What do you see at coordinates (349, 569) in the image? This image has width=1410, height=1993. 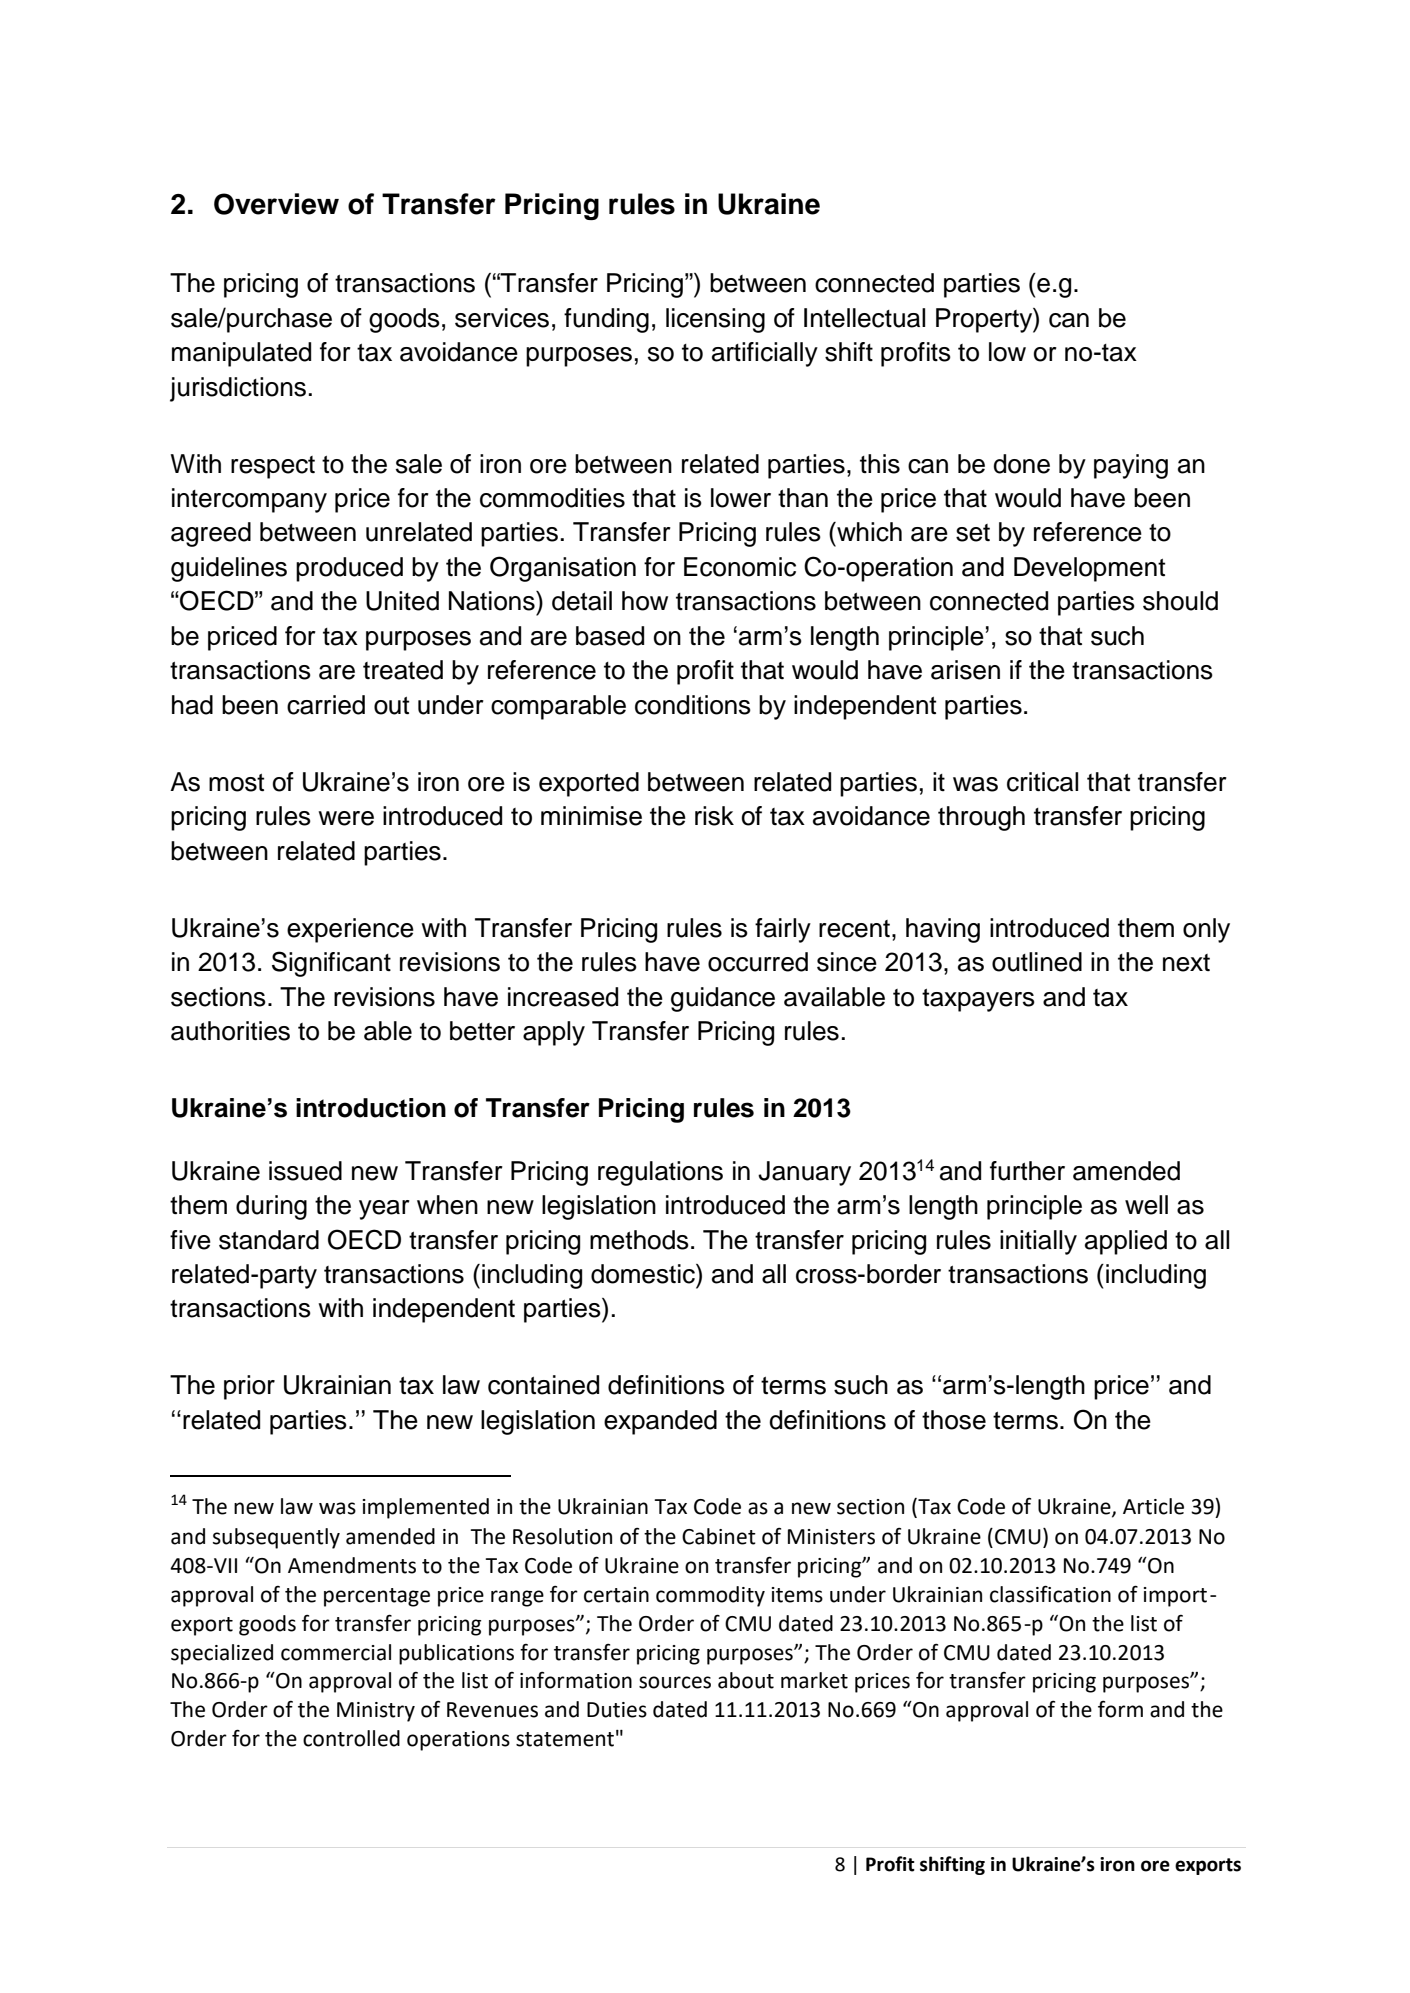 I see `produced` at bounding box center [349, 569].
